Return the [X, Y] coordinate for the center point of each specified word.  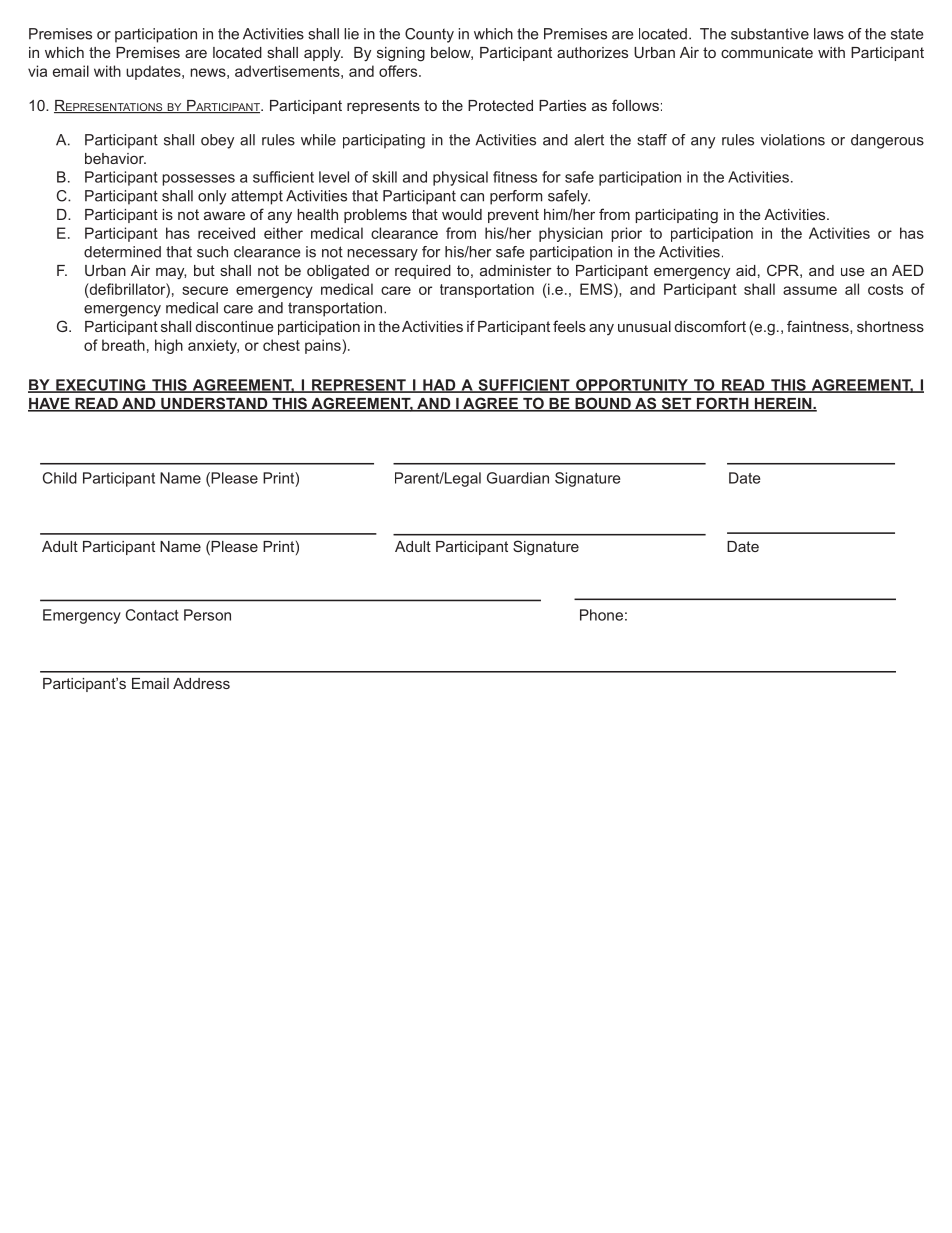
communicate [767, 52]
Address [201, 683]
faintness [819, 326]
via [37, 71]
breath [123, 345]
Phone [601, 615]
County [429, 35]
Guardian [518, 478]
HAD [439, 386]
